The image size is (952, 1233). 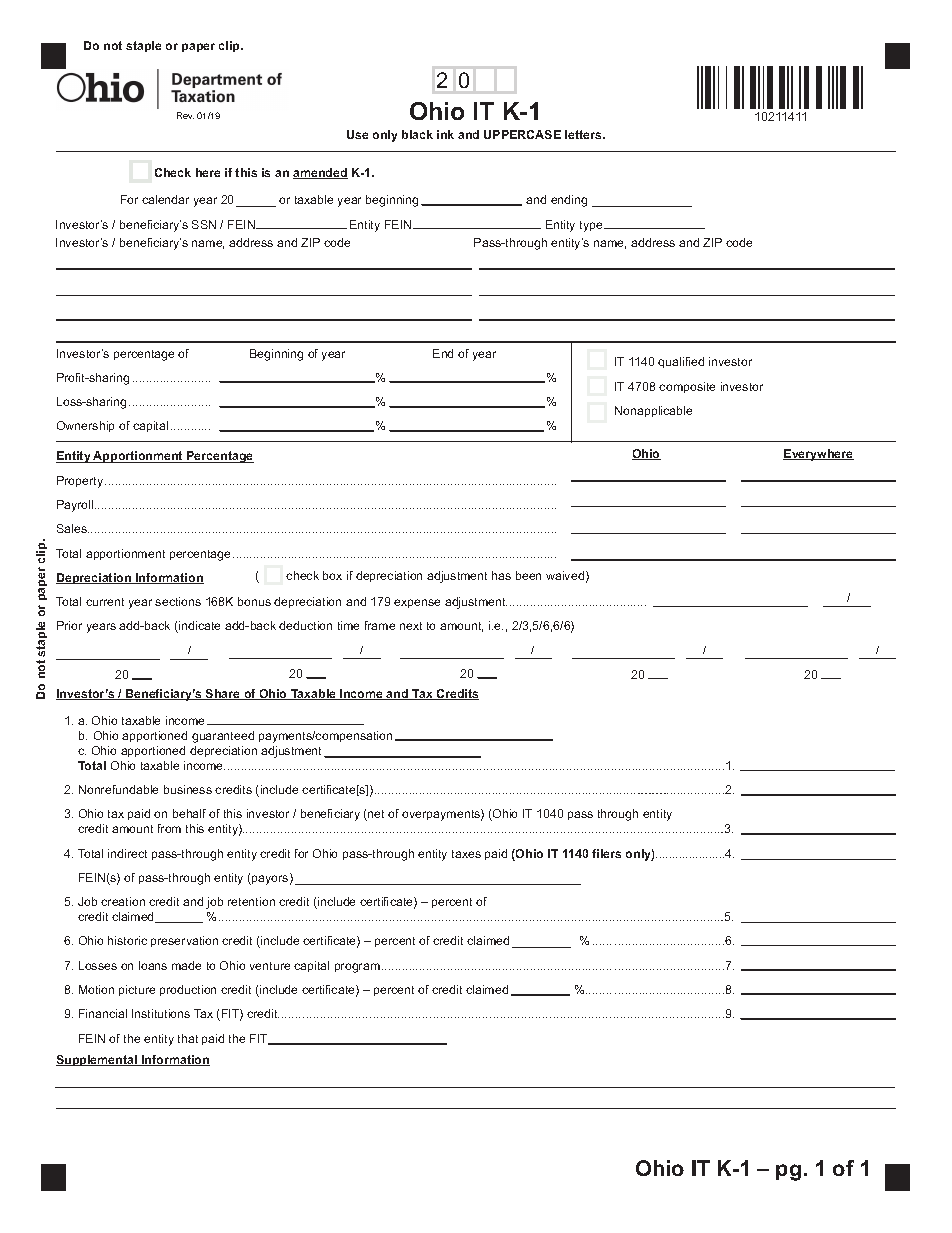 What do you see at coordinates (270, 966) in the image?
I see `venture` at bounding box center [270, 966].
